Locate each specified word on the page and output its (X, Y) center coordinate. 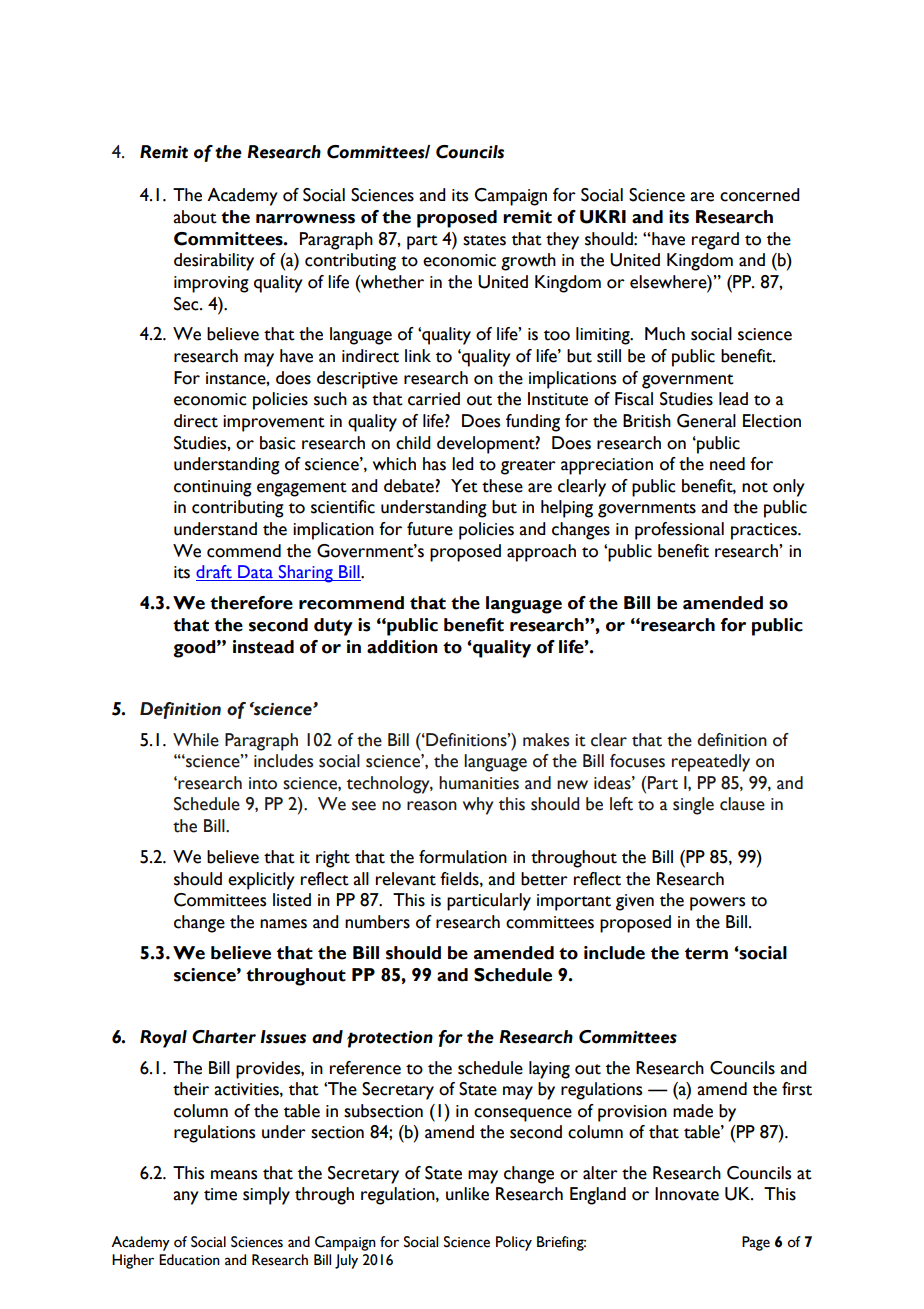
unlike (467, 1194)
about (195, 217)
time (220, 1194)
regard (715, 241)
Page (756, 1243)
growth (528, 262)
